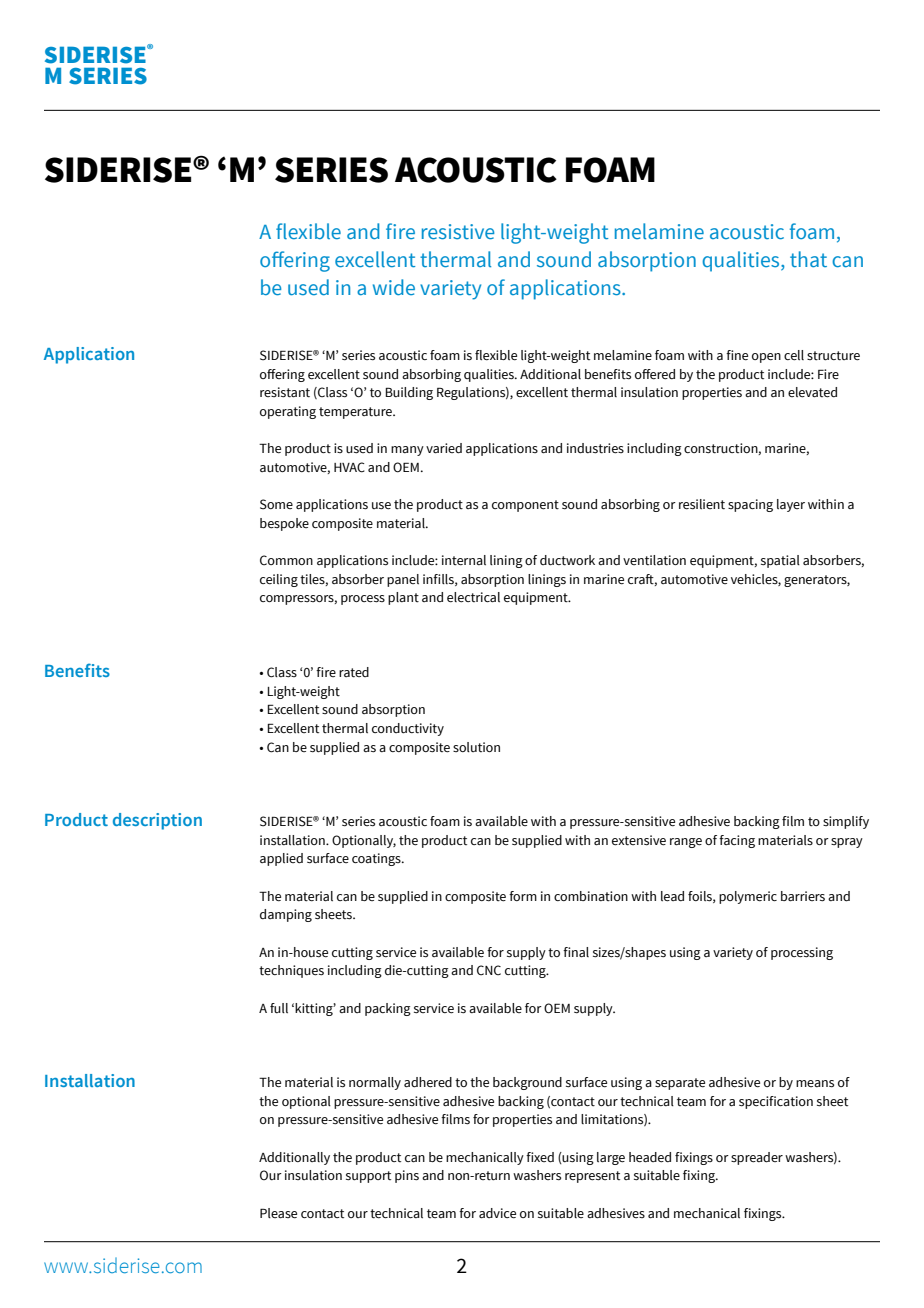 The width and height of the page is (924, 1308). I want to click on wide, so click(394, 287).
